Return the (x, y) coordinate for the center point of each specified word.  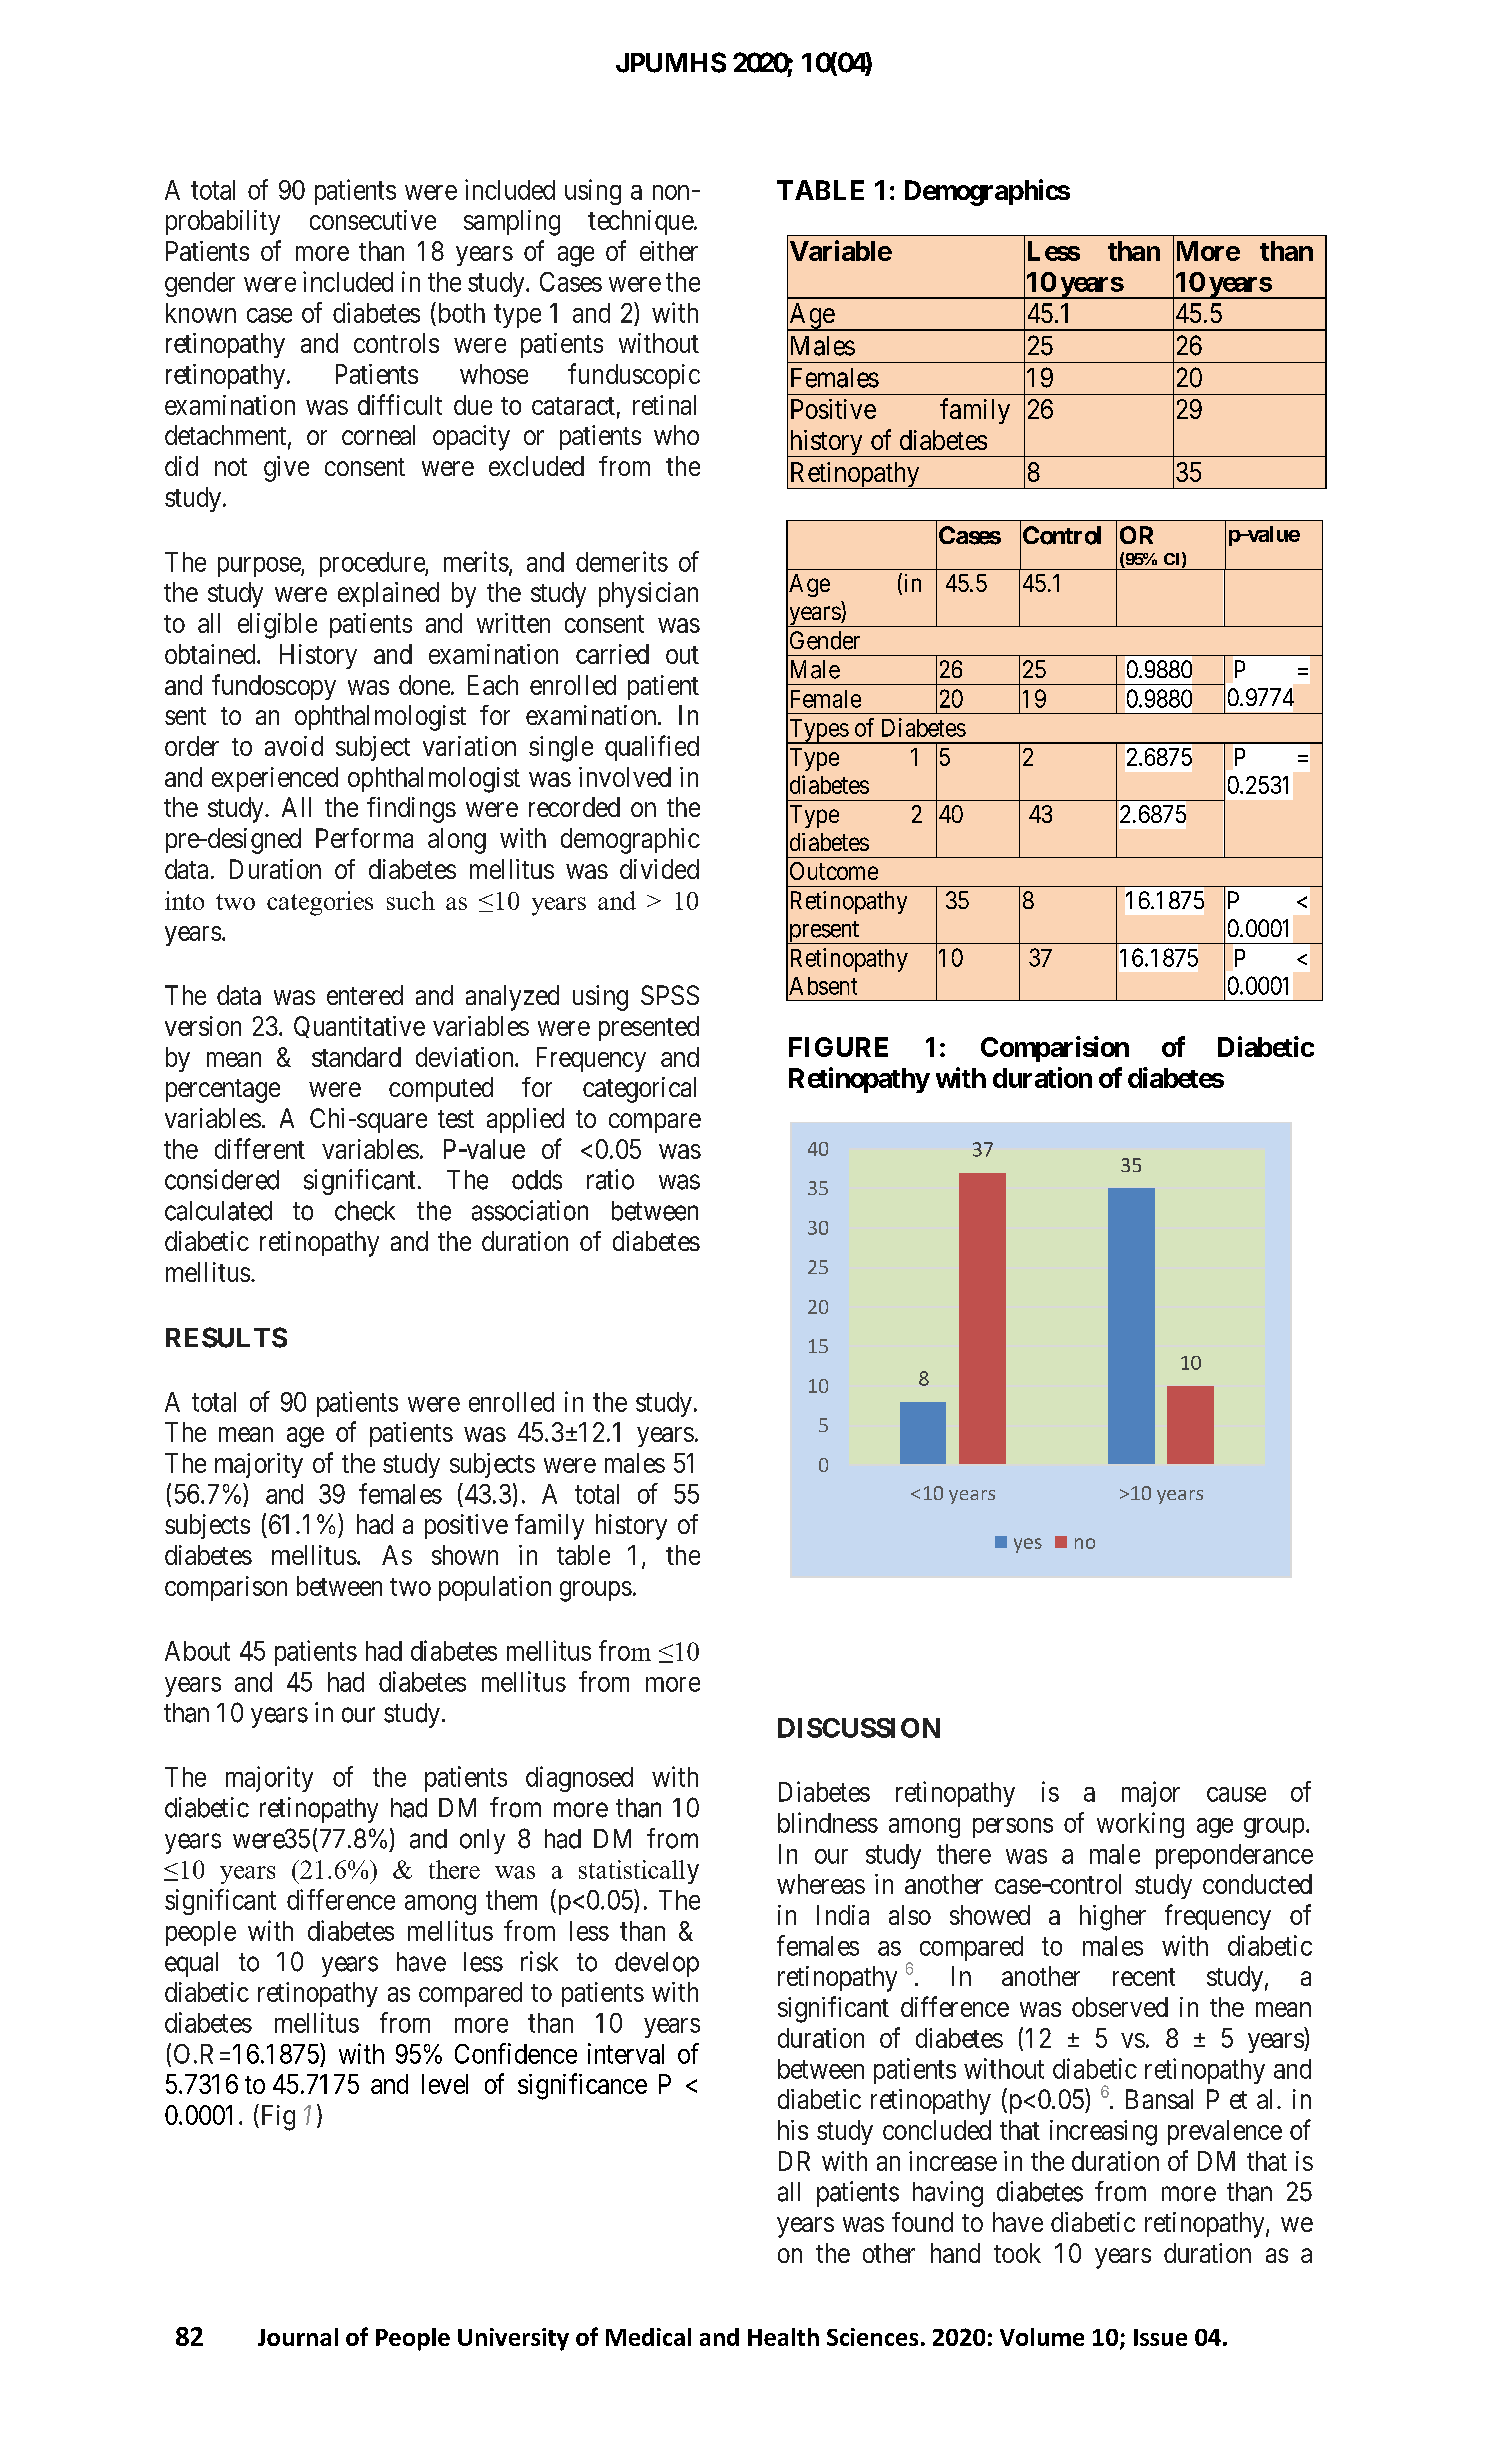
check (365, 1211)
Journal (298, 2337)
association (530, 1210)
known (201, 313)
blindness (828, 1822)
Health (783, 2337)
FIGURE (838, 1047)
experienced (275, 779)
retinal (664, 405)
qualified (652, 748)
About (197, 1651)
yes (1028, 1545)
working (1140, 1825)
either (669, 251)
